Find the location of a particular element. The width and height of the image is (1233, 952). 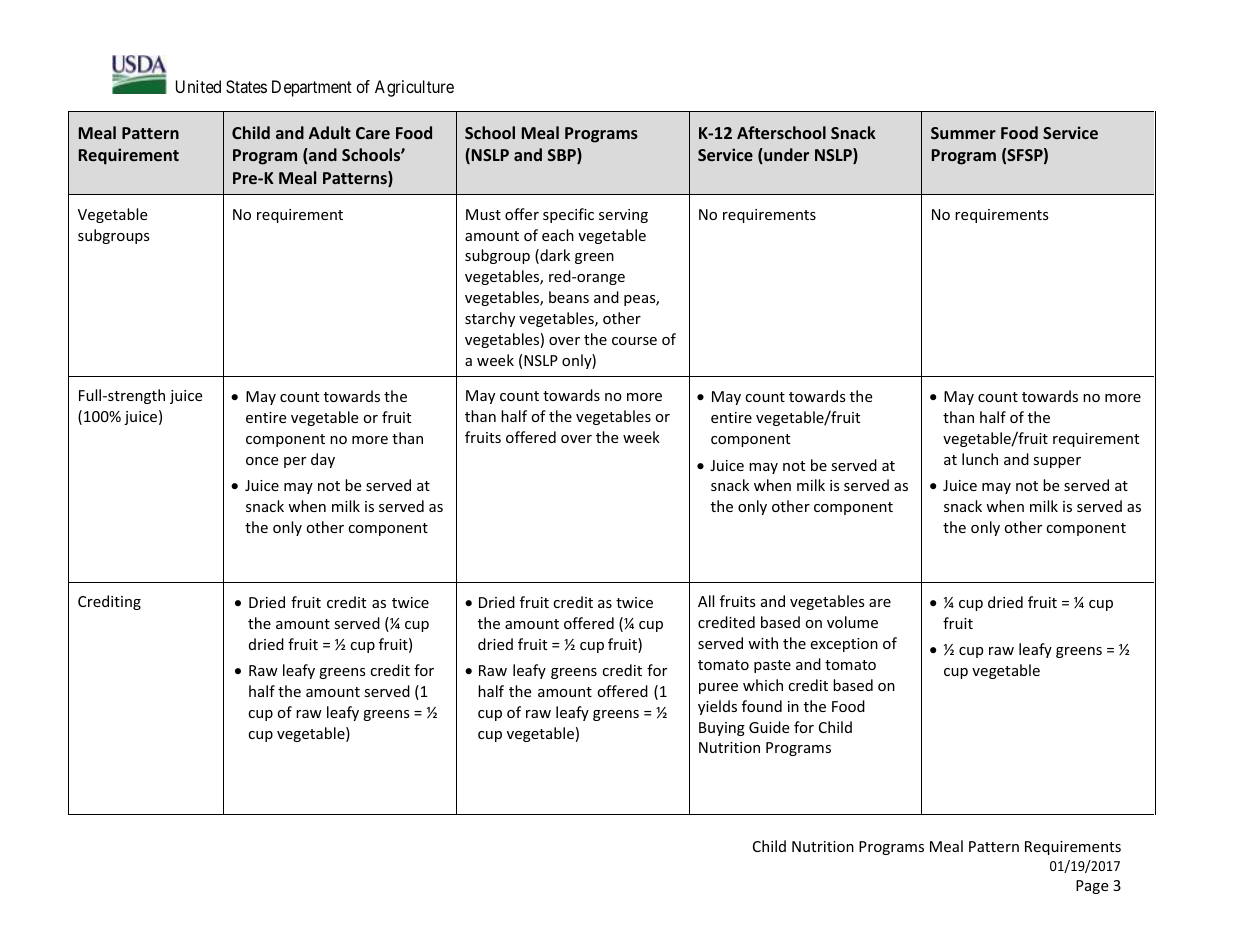

day is located at coordinates (323, 460).
